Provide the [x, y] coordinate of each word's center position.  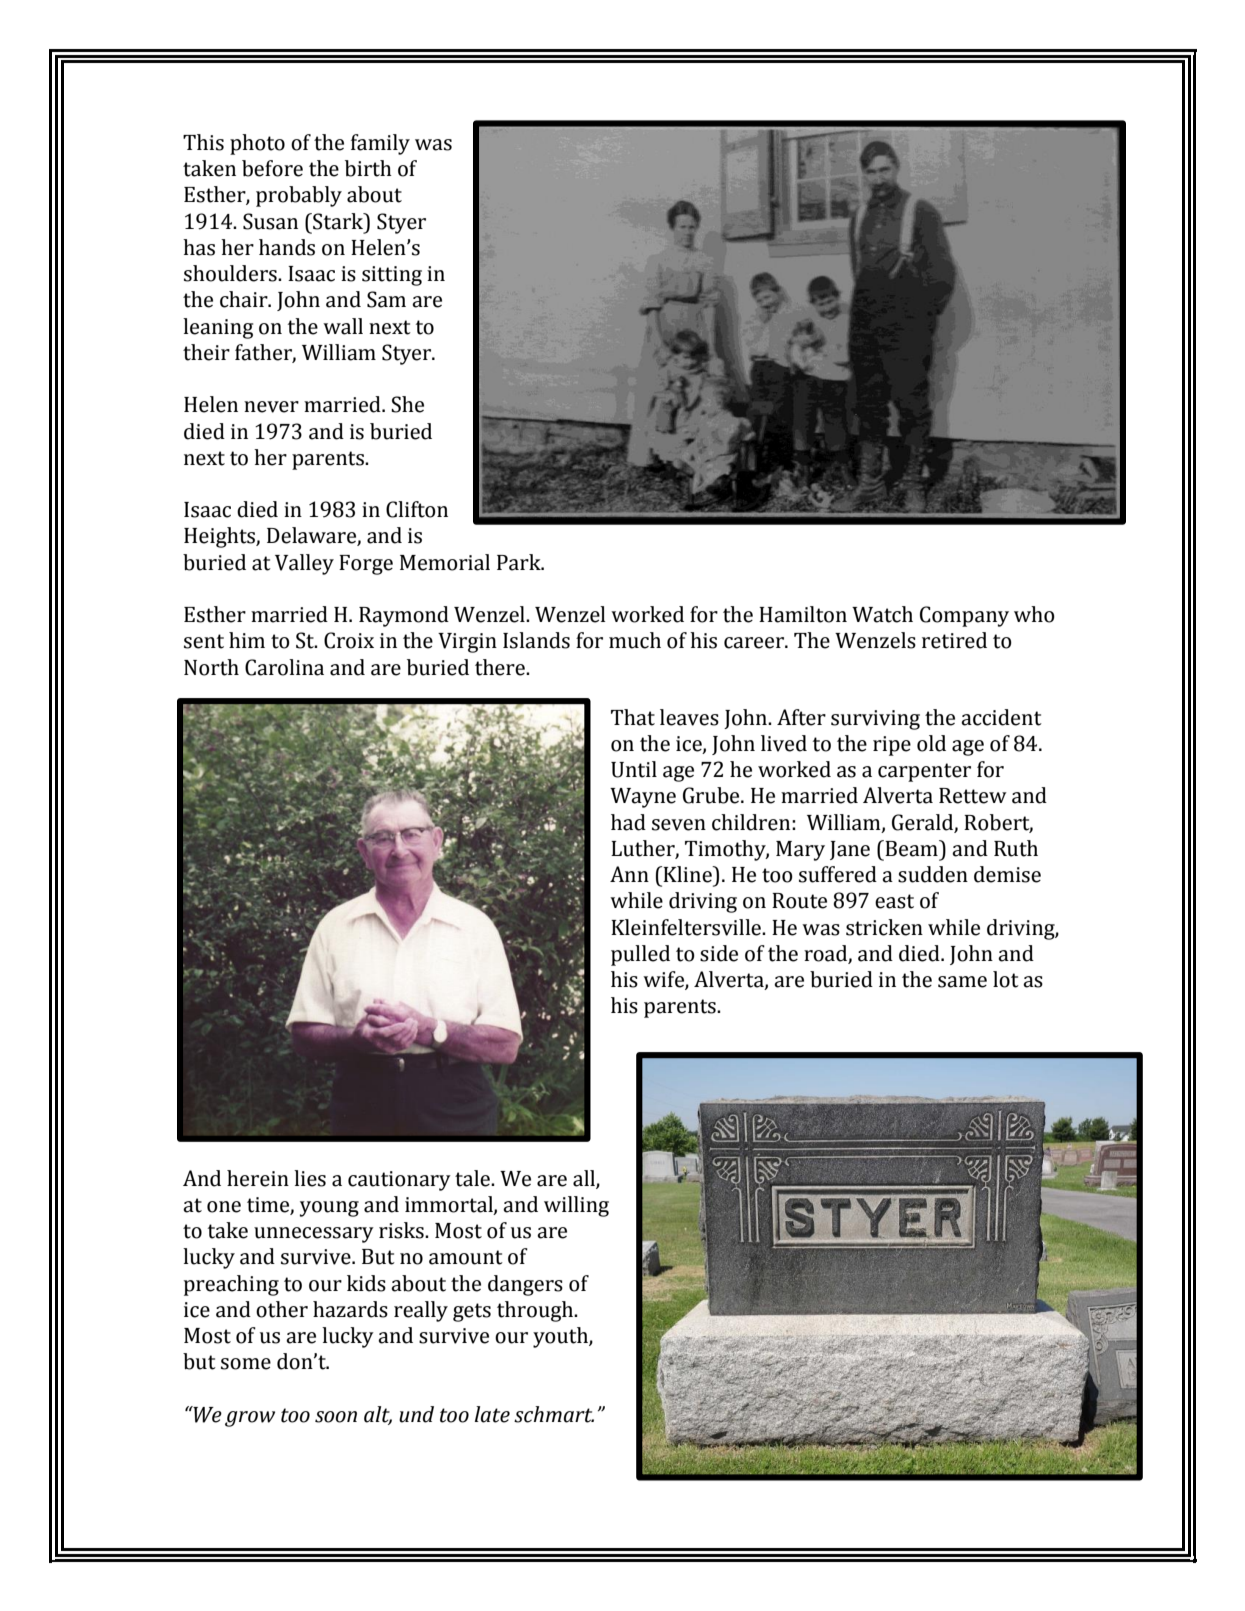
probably [299, 196]
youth [561, 1337]
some [246, 1364]
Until [634, 769]
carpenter [924, 772]
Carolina [284, 667]
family [380, 144]
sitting [392, 276]
